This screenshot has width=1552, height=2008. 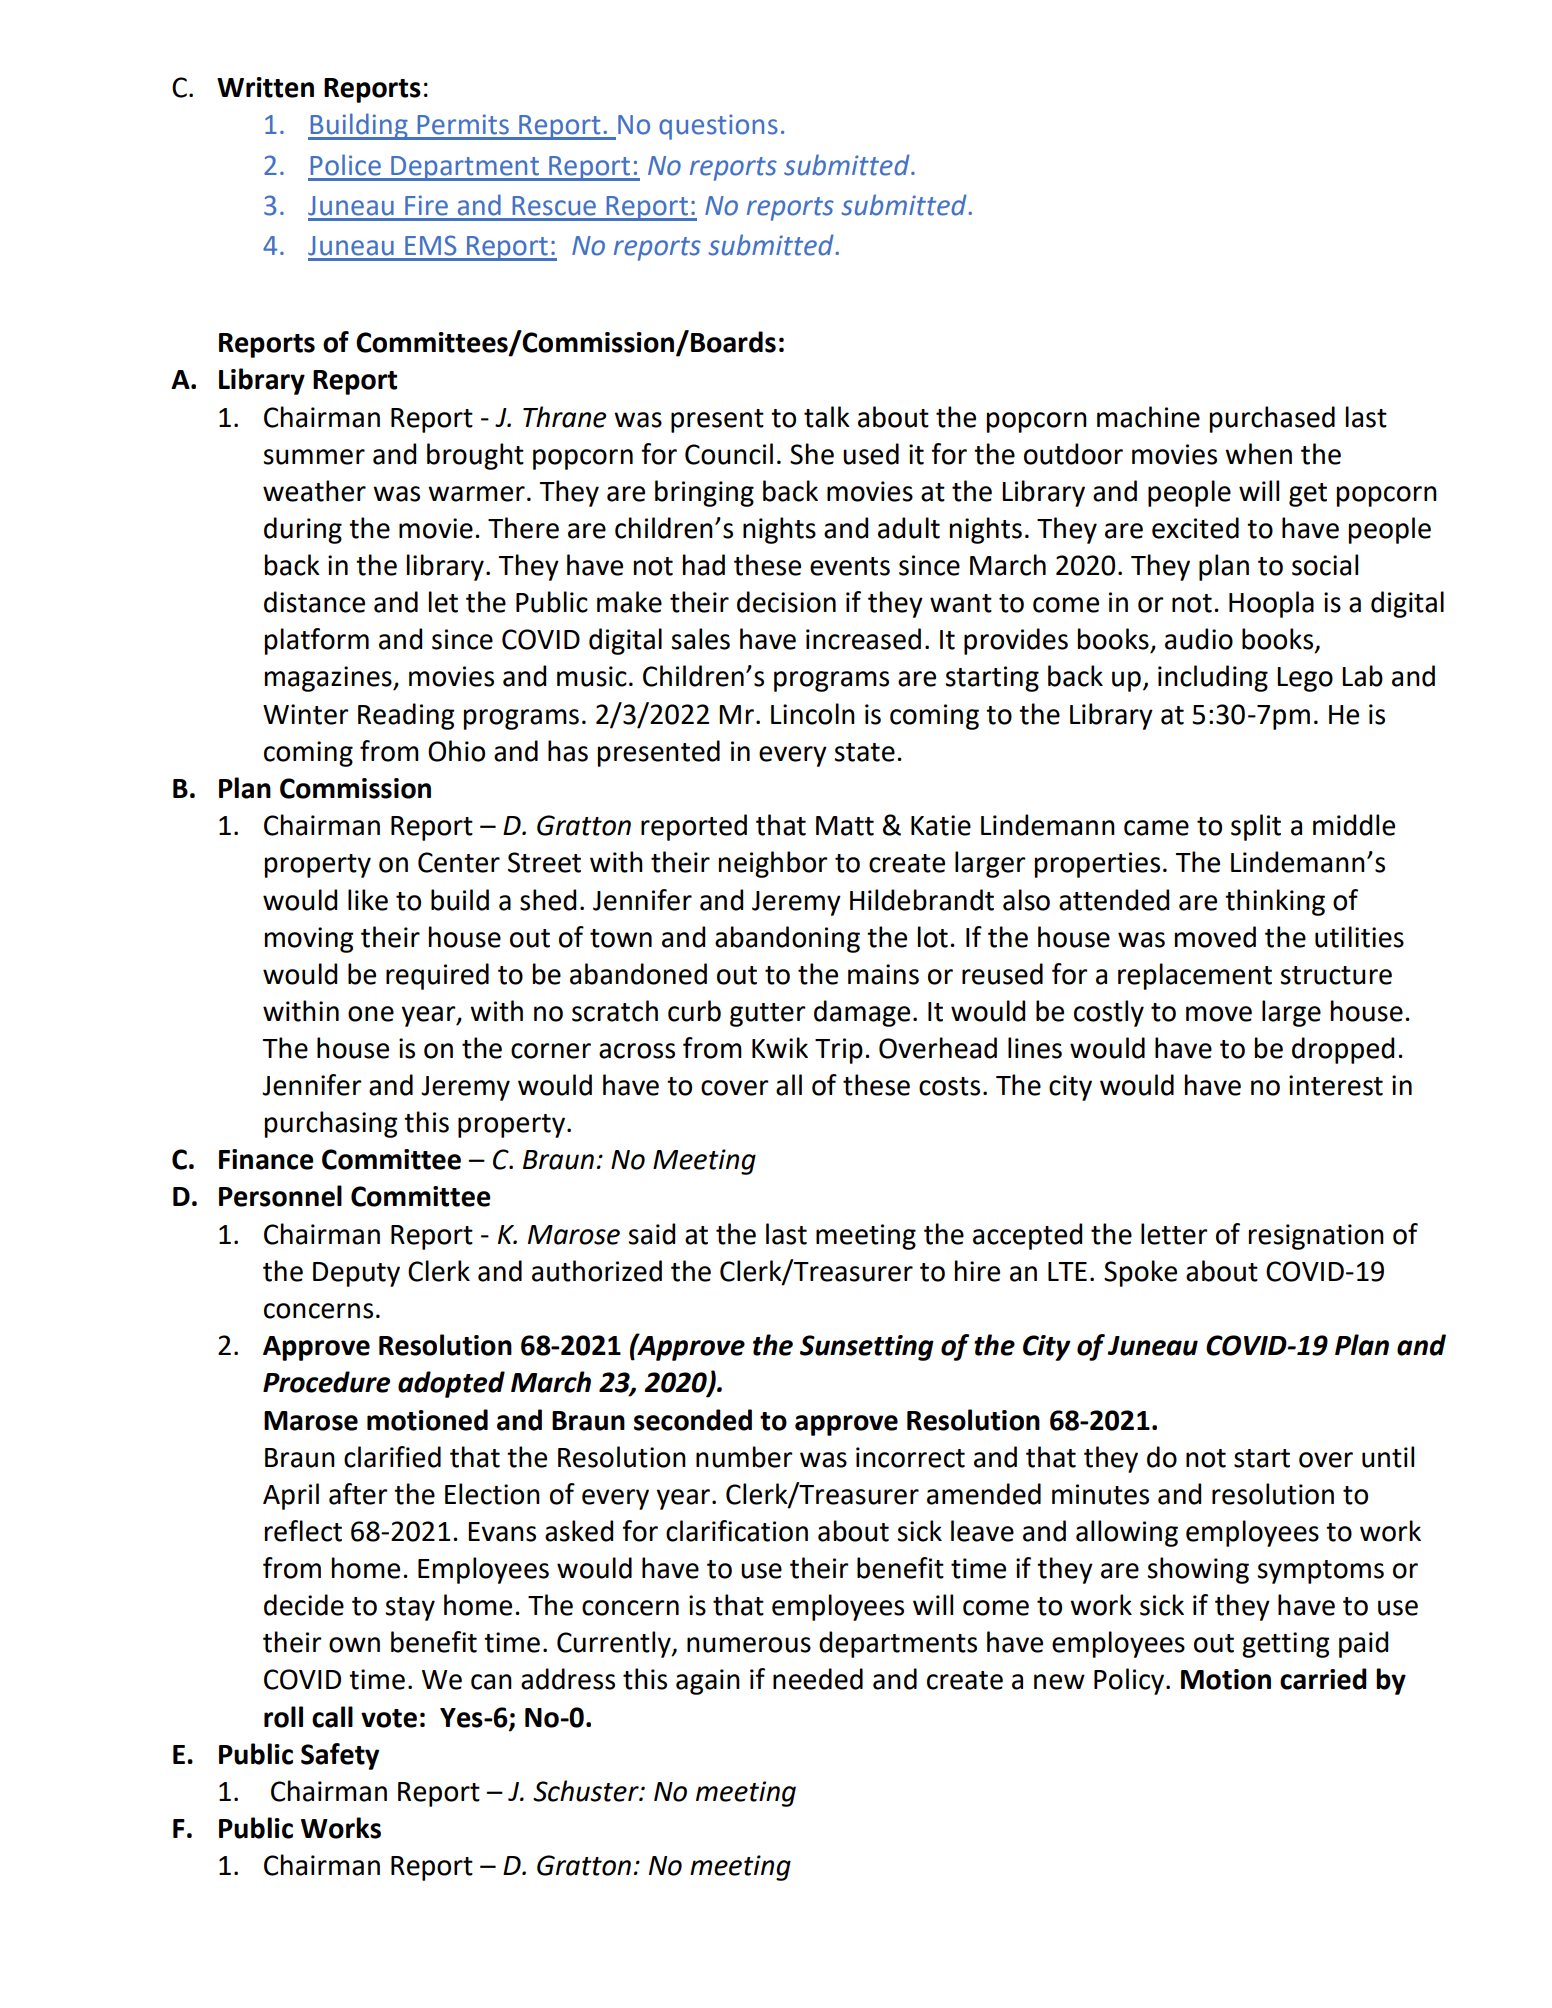 I want to click on thinking, so click(x=1275, y=902).
